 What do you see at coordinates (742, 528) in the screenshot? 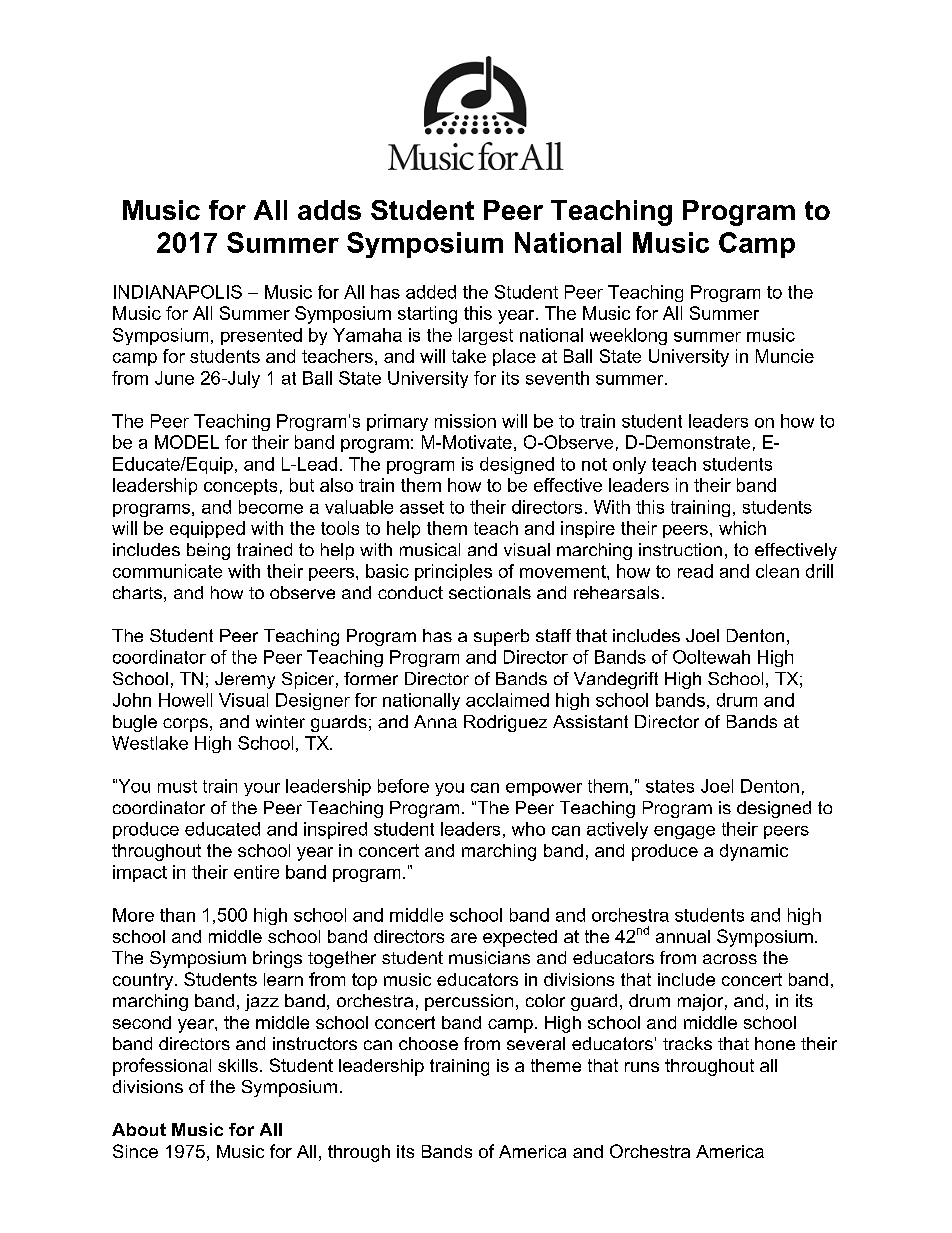
I see `which` at bounding box center [742, 528].
